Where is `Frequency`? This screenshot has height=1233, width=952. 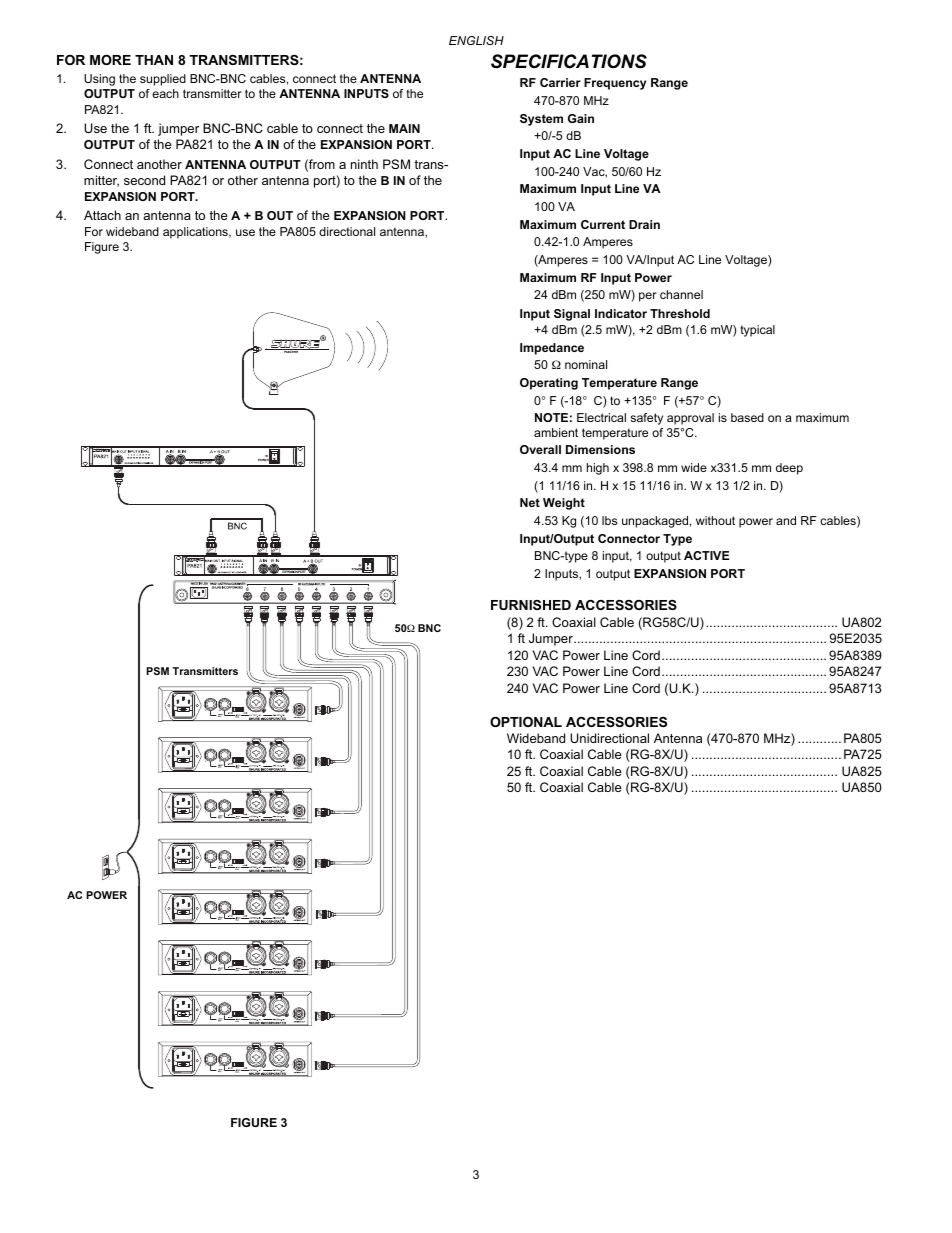
Frequency is located at coordinates (615, 84).
